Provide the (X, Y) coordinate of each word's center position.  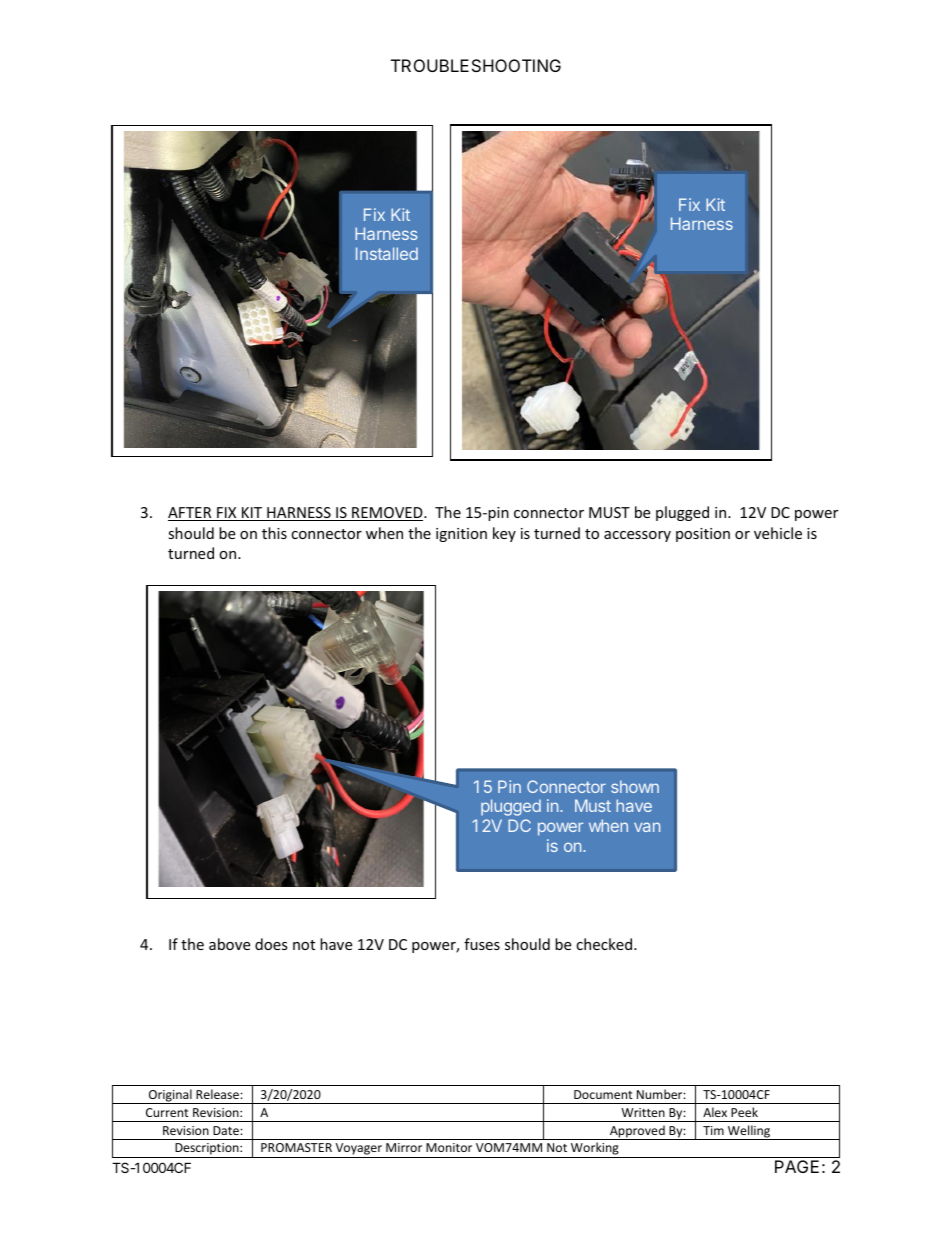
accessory (637, 536)
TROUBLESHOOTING (476, 65)
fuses (482, 944)
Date (227, 1130)
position (703, 535)
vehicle (778, 533)
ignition (461, 535)
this (274, 533)
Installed (387, 253)
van (647, 827)
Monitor (449, 1147)
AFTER (191, 514)
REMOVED (387, 514)
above (229, 944)
